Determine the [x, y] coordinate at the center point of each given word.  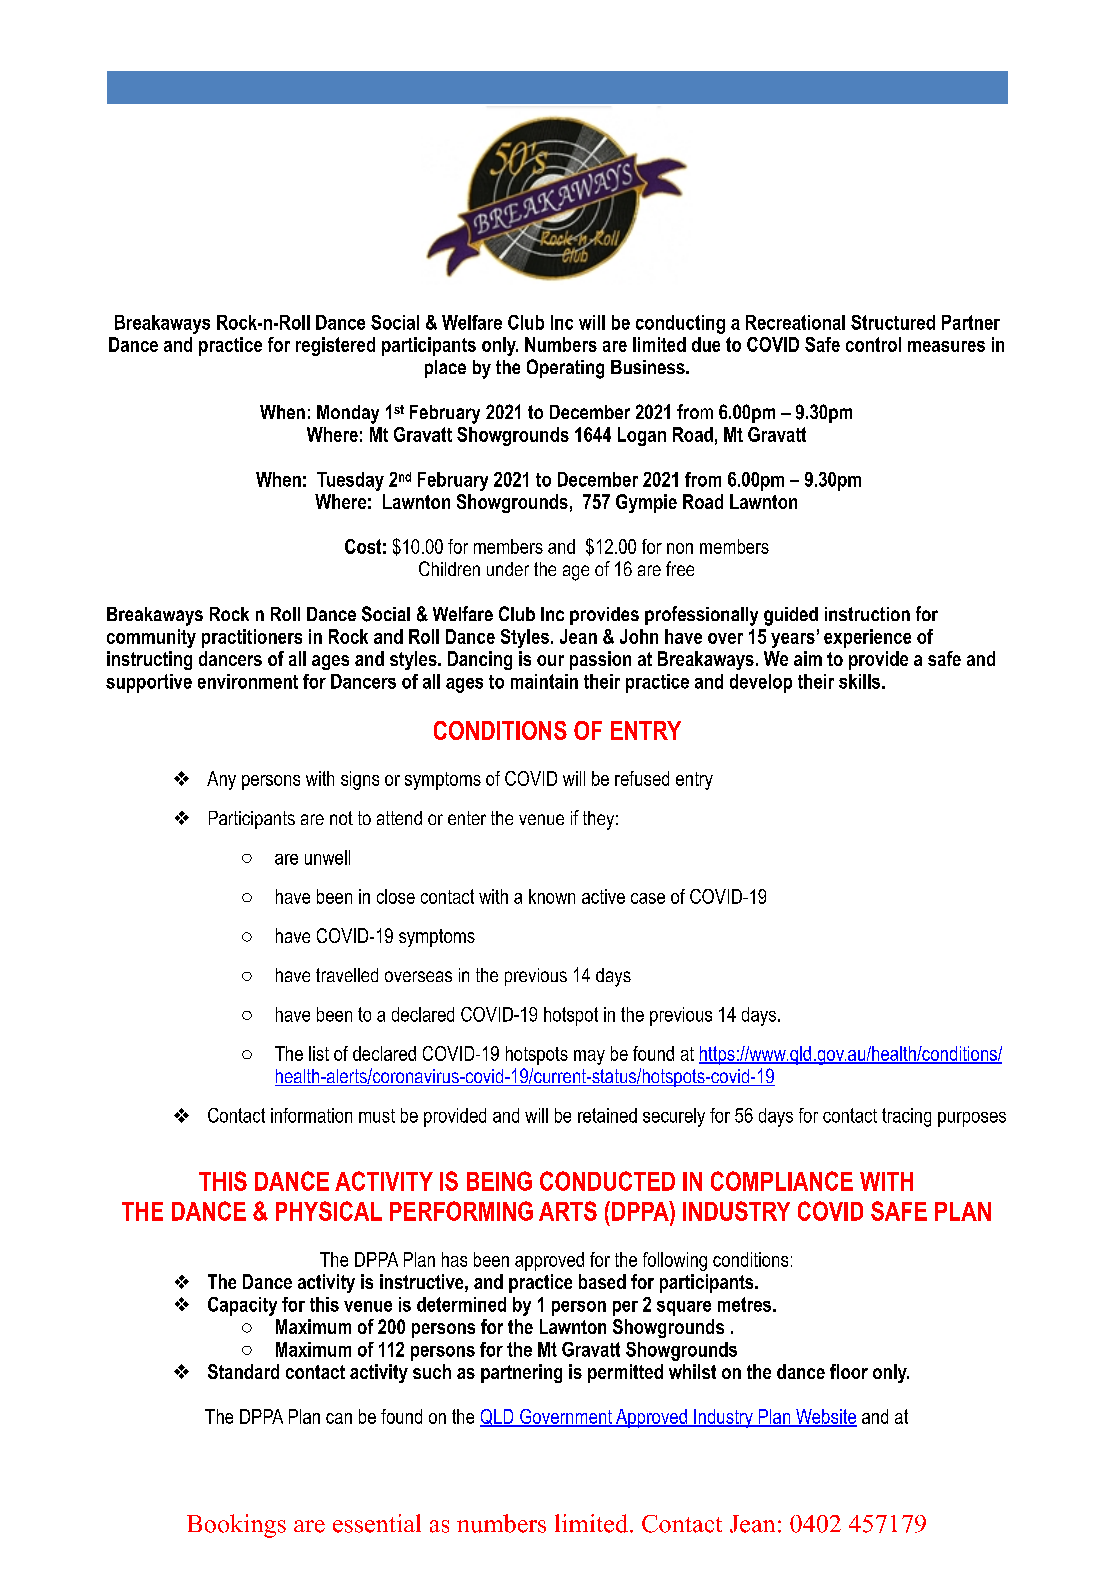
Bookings [236, 1526]
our [550, 660]
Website [825, 1417]
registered [335, 346]
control [873, 344]
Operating [565, 369]
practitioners [252, 638]
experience [867, 638]
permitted [625, 1373]
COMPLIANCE [782, 1181]
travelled [347, 975]
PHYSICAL [329, 1211]
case [648, 898]
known [552, 896]
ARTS [568, 1211]
